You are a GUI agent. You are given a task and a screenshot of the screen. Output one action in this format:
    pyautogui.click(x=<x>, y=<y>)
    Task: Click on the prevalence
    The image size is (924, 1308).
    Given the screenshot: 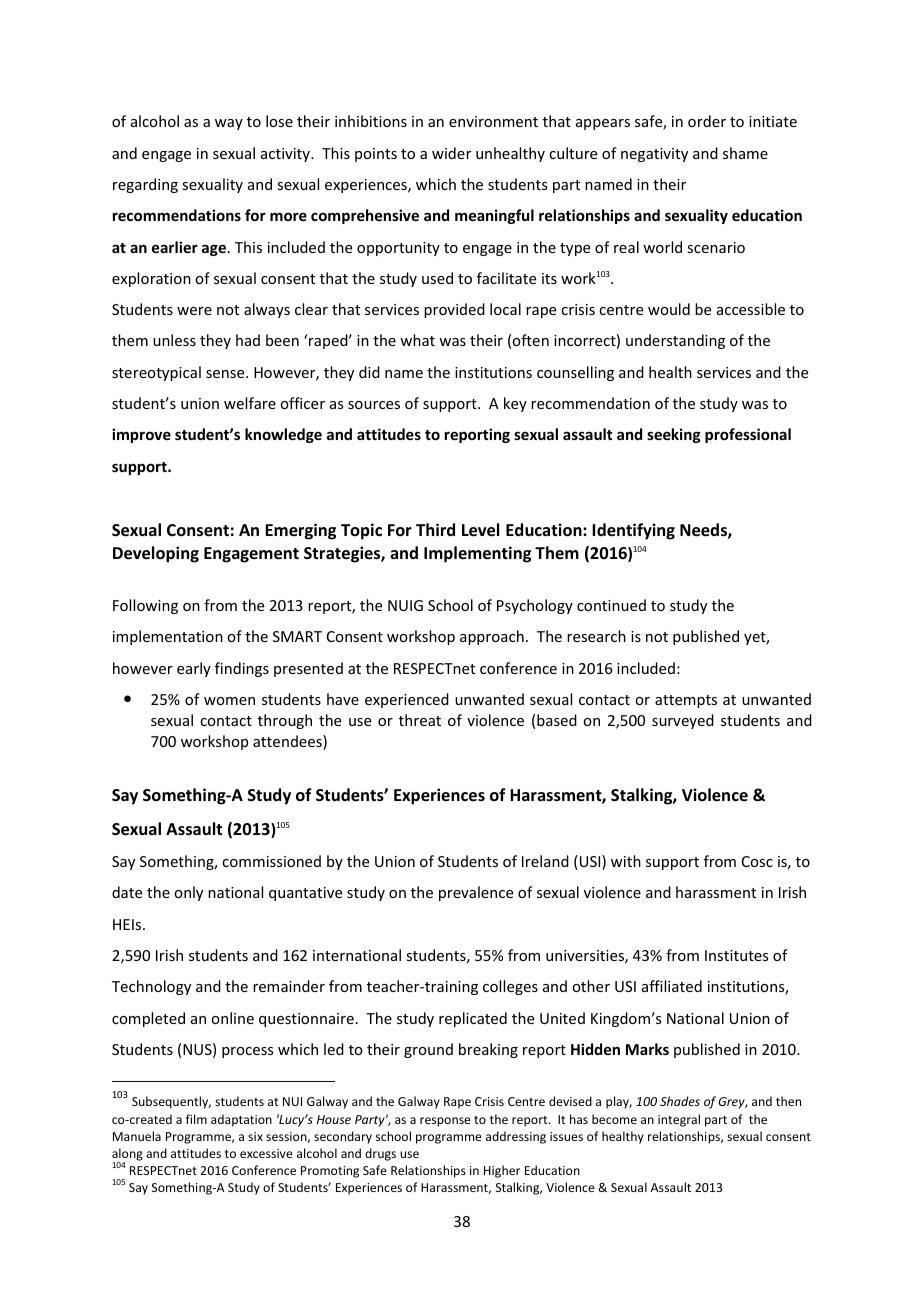 What is the action you would take?
    pyautogui.click(x=476, y=893)
